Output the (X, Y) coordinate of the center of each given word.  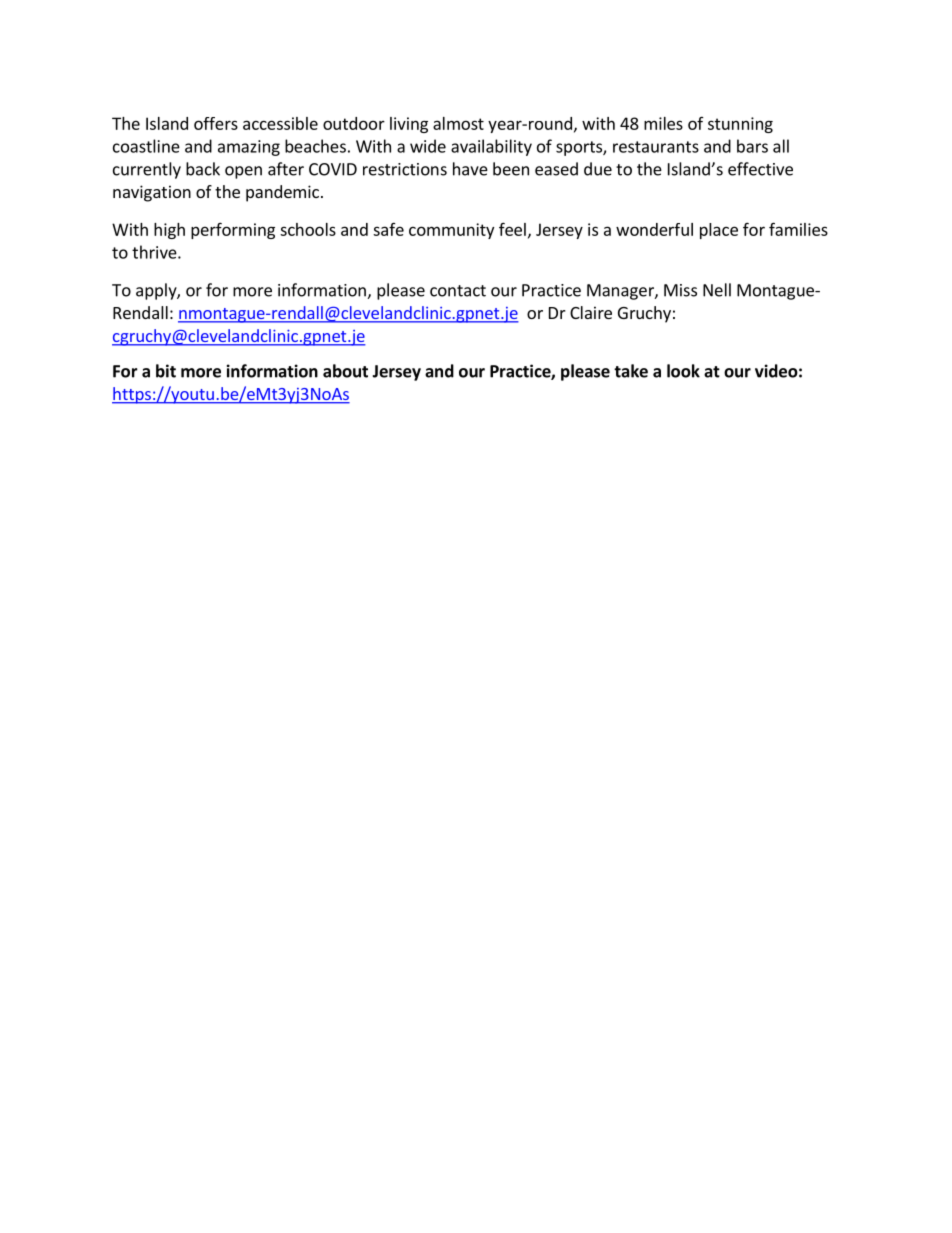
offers (216, 123)
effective (760, 169)
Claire (591, 312)
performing (233, 230)
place (719, 231)
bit (166, 371)
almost (458, 123)
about (345, 371)
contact (458, 291)
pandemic (282, 193)
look (683, 371)
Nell (717, 290)
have (470, 169)
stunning (740, 125)
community (451, 231)
